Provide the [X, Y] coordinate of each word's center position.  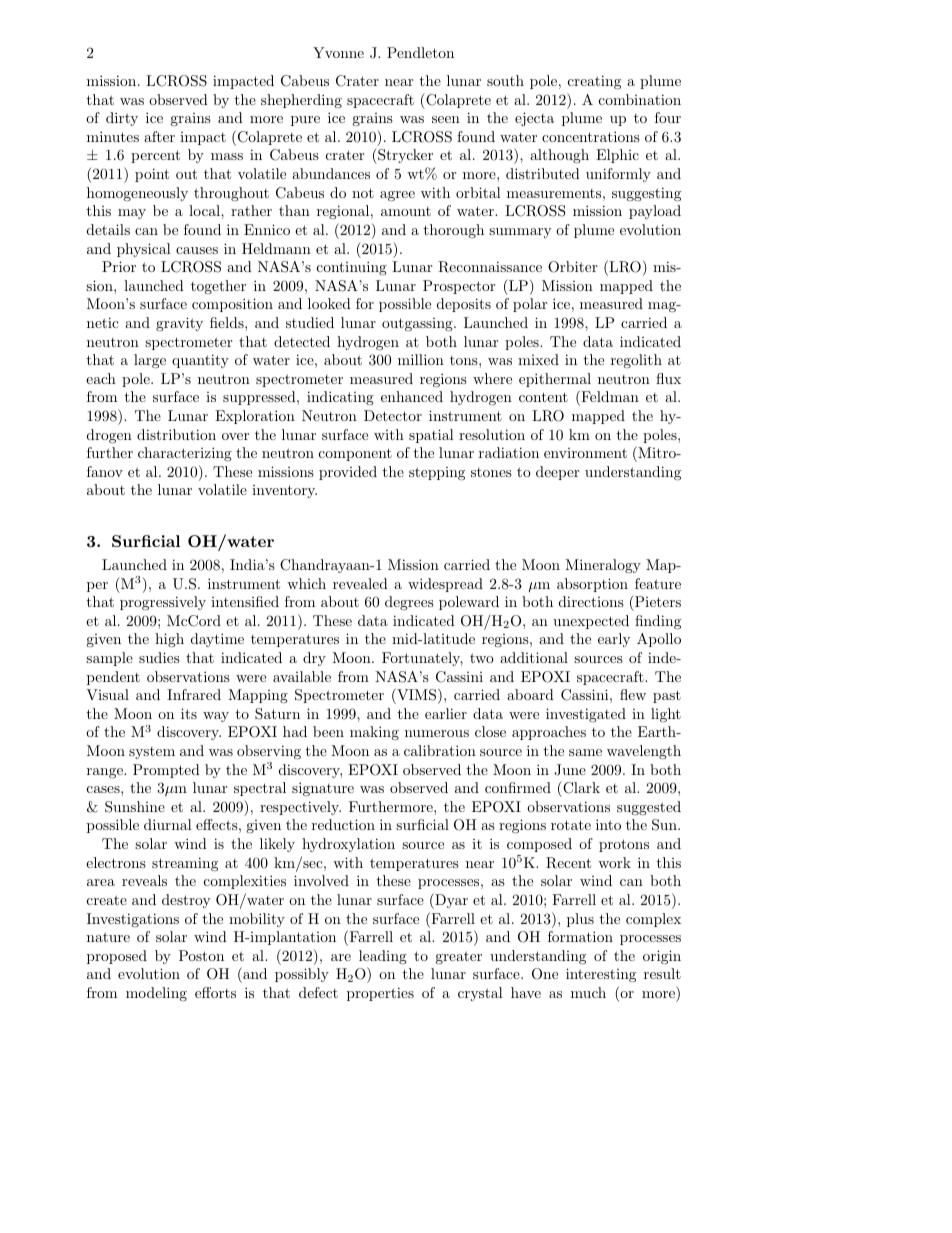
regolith [636, 361]
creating [594, 82]
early [614, 640]
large [150, 361]
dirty [122, 119]
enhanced [412, 396]
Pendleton [420, 52]
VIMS [415, 694]
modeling [156, 994]
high [169, 640]
